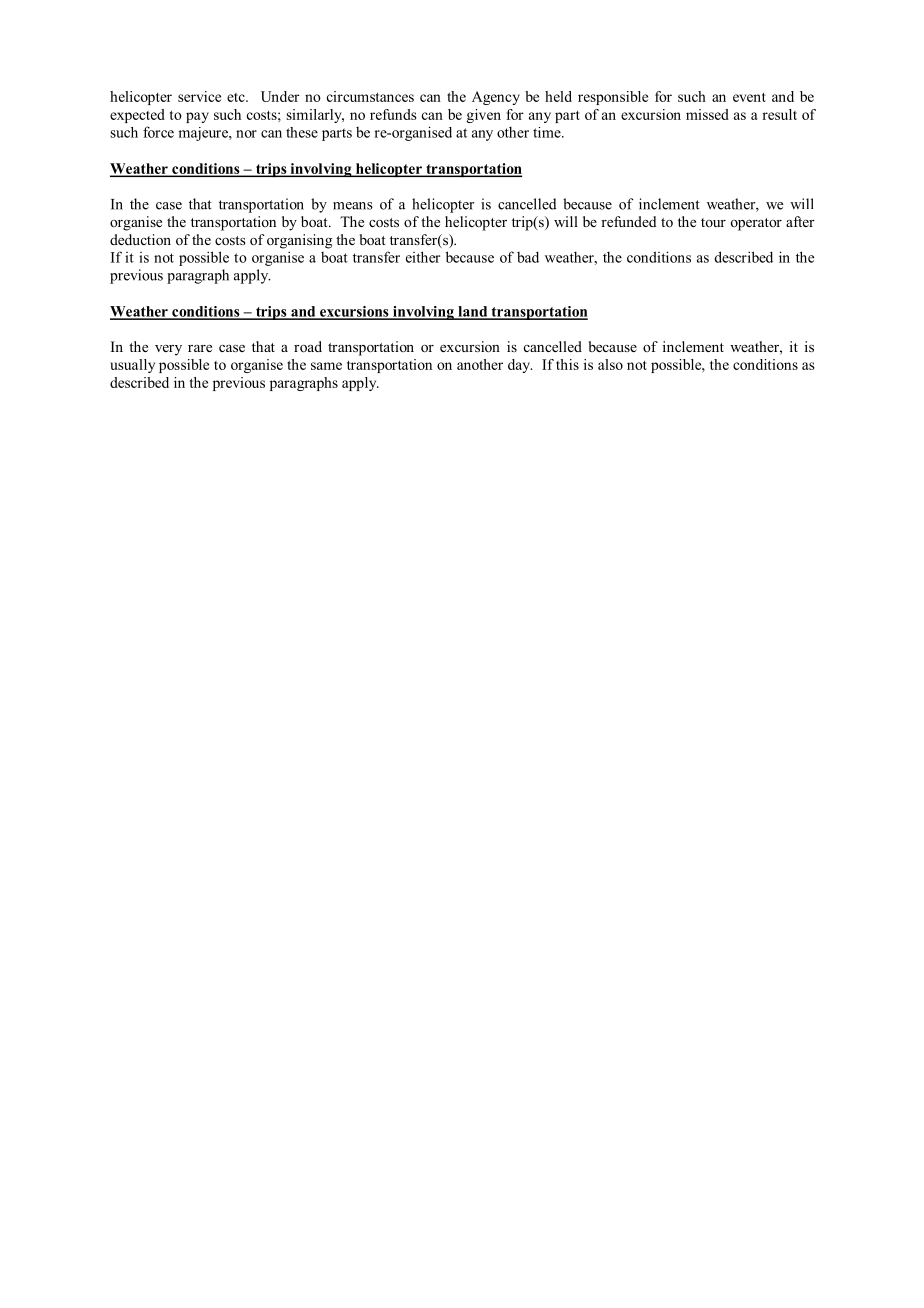  Describe the element at coordinates (140, 239) in the page. I see `deduction` at that location.
